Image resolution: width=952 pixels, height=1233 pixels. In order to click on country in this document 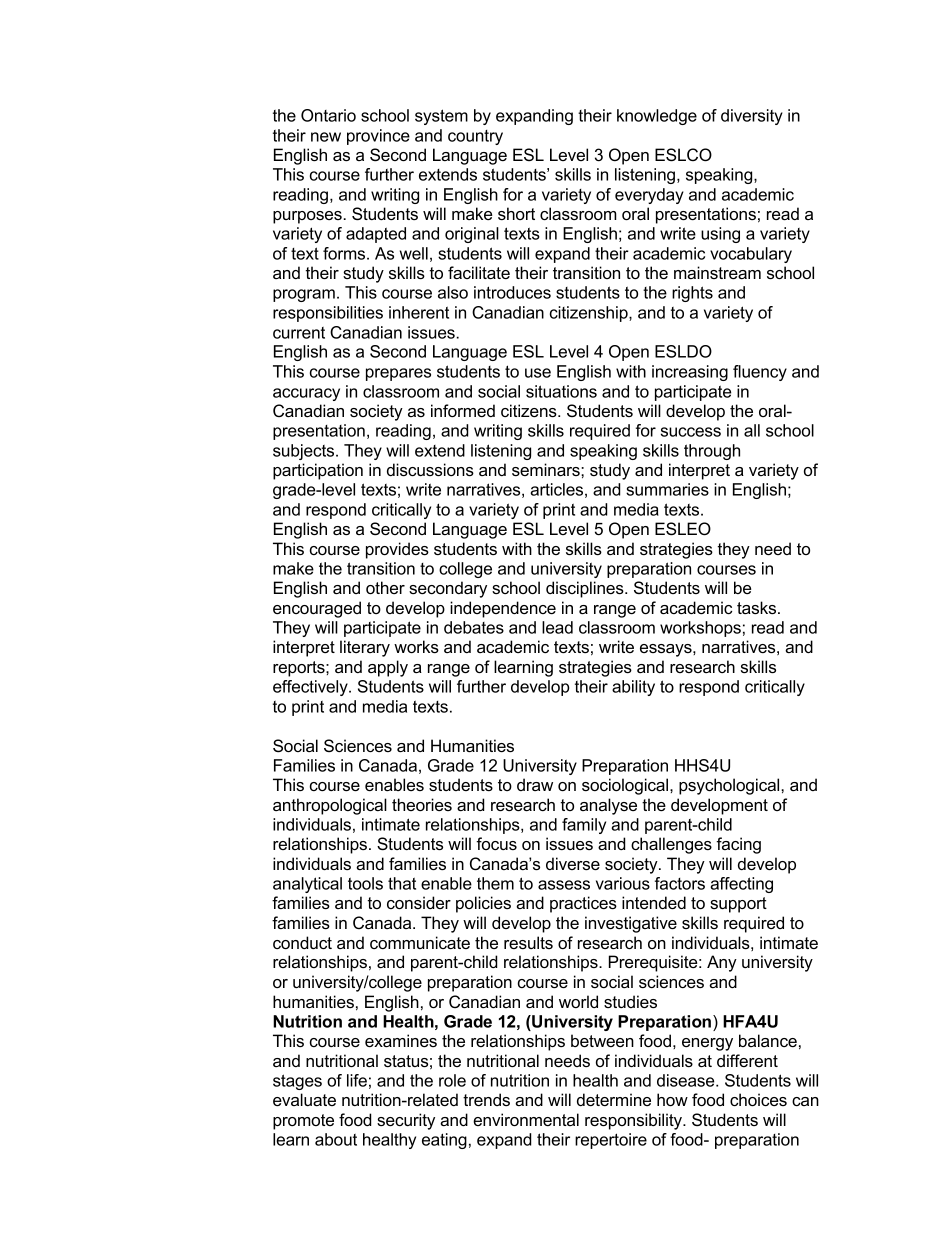, I will do `click(475, 137)`.
